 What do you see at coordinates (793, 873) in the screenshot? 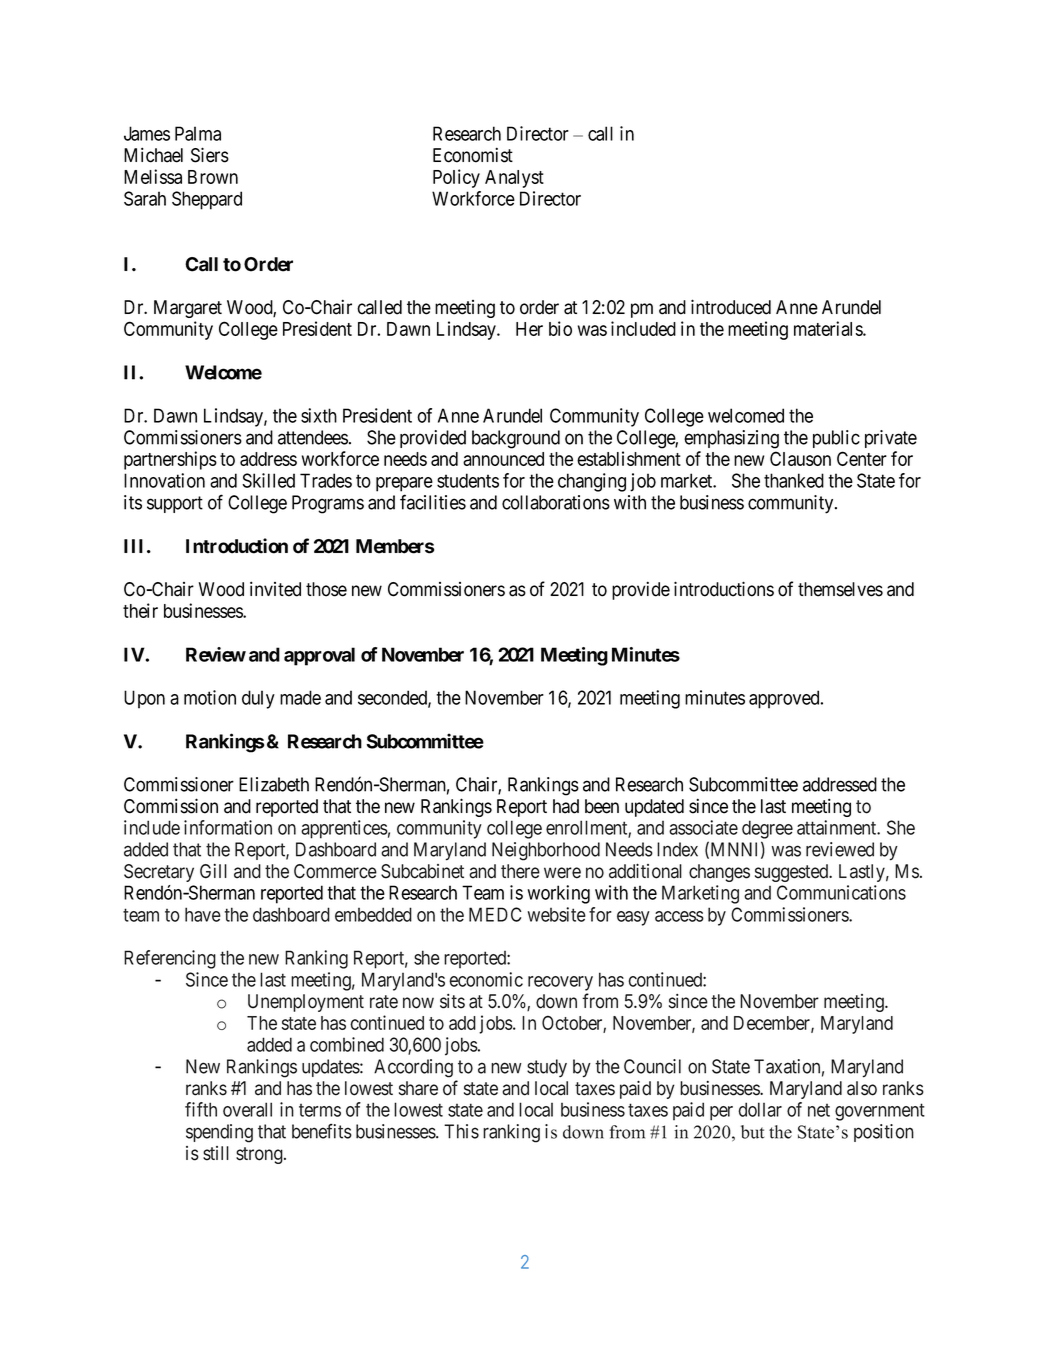
I see `suggested` at bounding box center [793, 873].
